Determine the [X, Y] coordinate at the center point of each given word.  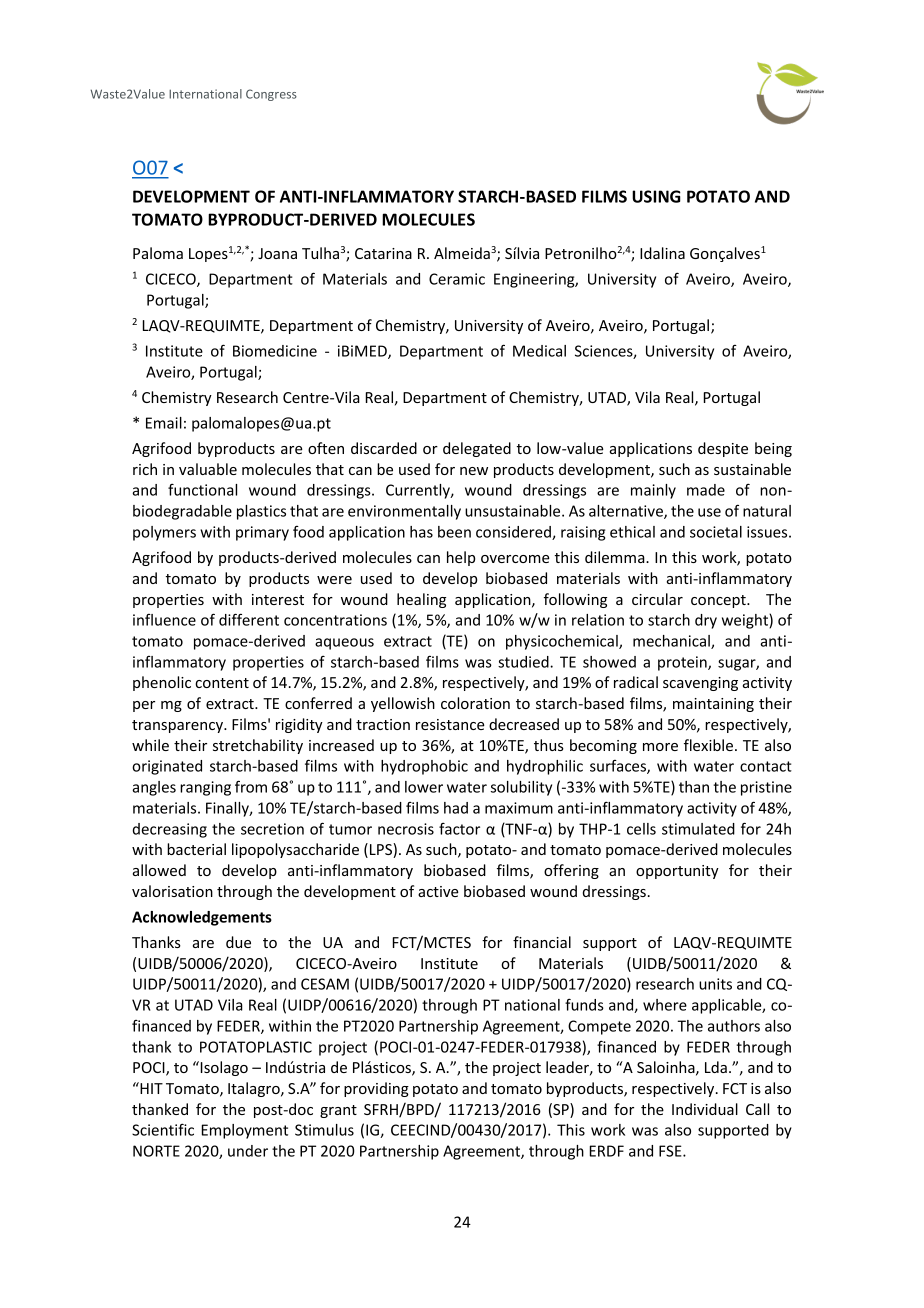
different [249, 619]
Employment [245, 1131]
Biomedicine [275, 351]
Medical [539, 351]
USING [656, 196]
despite [723, 449]
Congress [271, 95]
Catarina [383, 253]
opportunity [677, 872]
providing [376, 1089]
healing [421, 600]
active [438, 891]
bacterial [196, 849]
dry [706, 621]
